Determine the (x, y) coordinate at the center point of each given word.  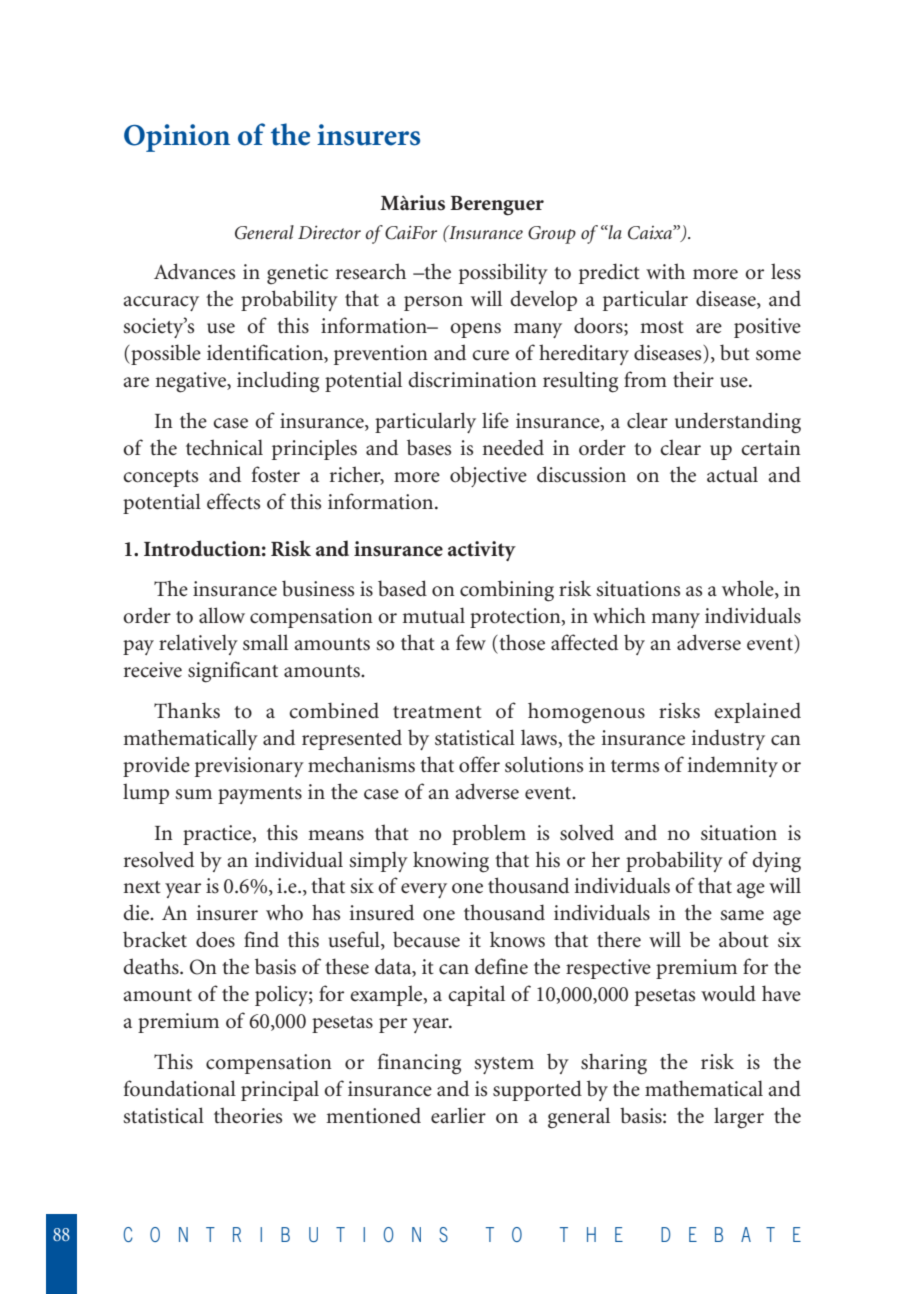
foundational (180, 1088)
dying (776, 862)
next (142, 887)
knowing (451, 862)
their (693, 379)
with (665, 271)
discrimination (472, 379)
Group (552, 235)
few (471, 642)
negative (191, 382)
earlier (458, 1115)
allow (222, 615)
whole (749, 589)
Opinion (177, 138)
